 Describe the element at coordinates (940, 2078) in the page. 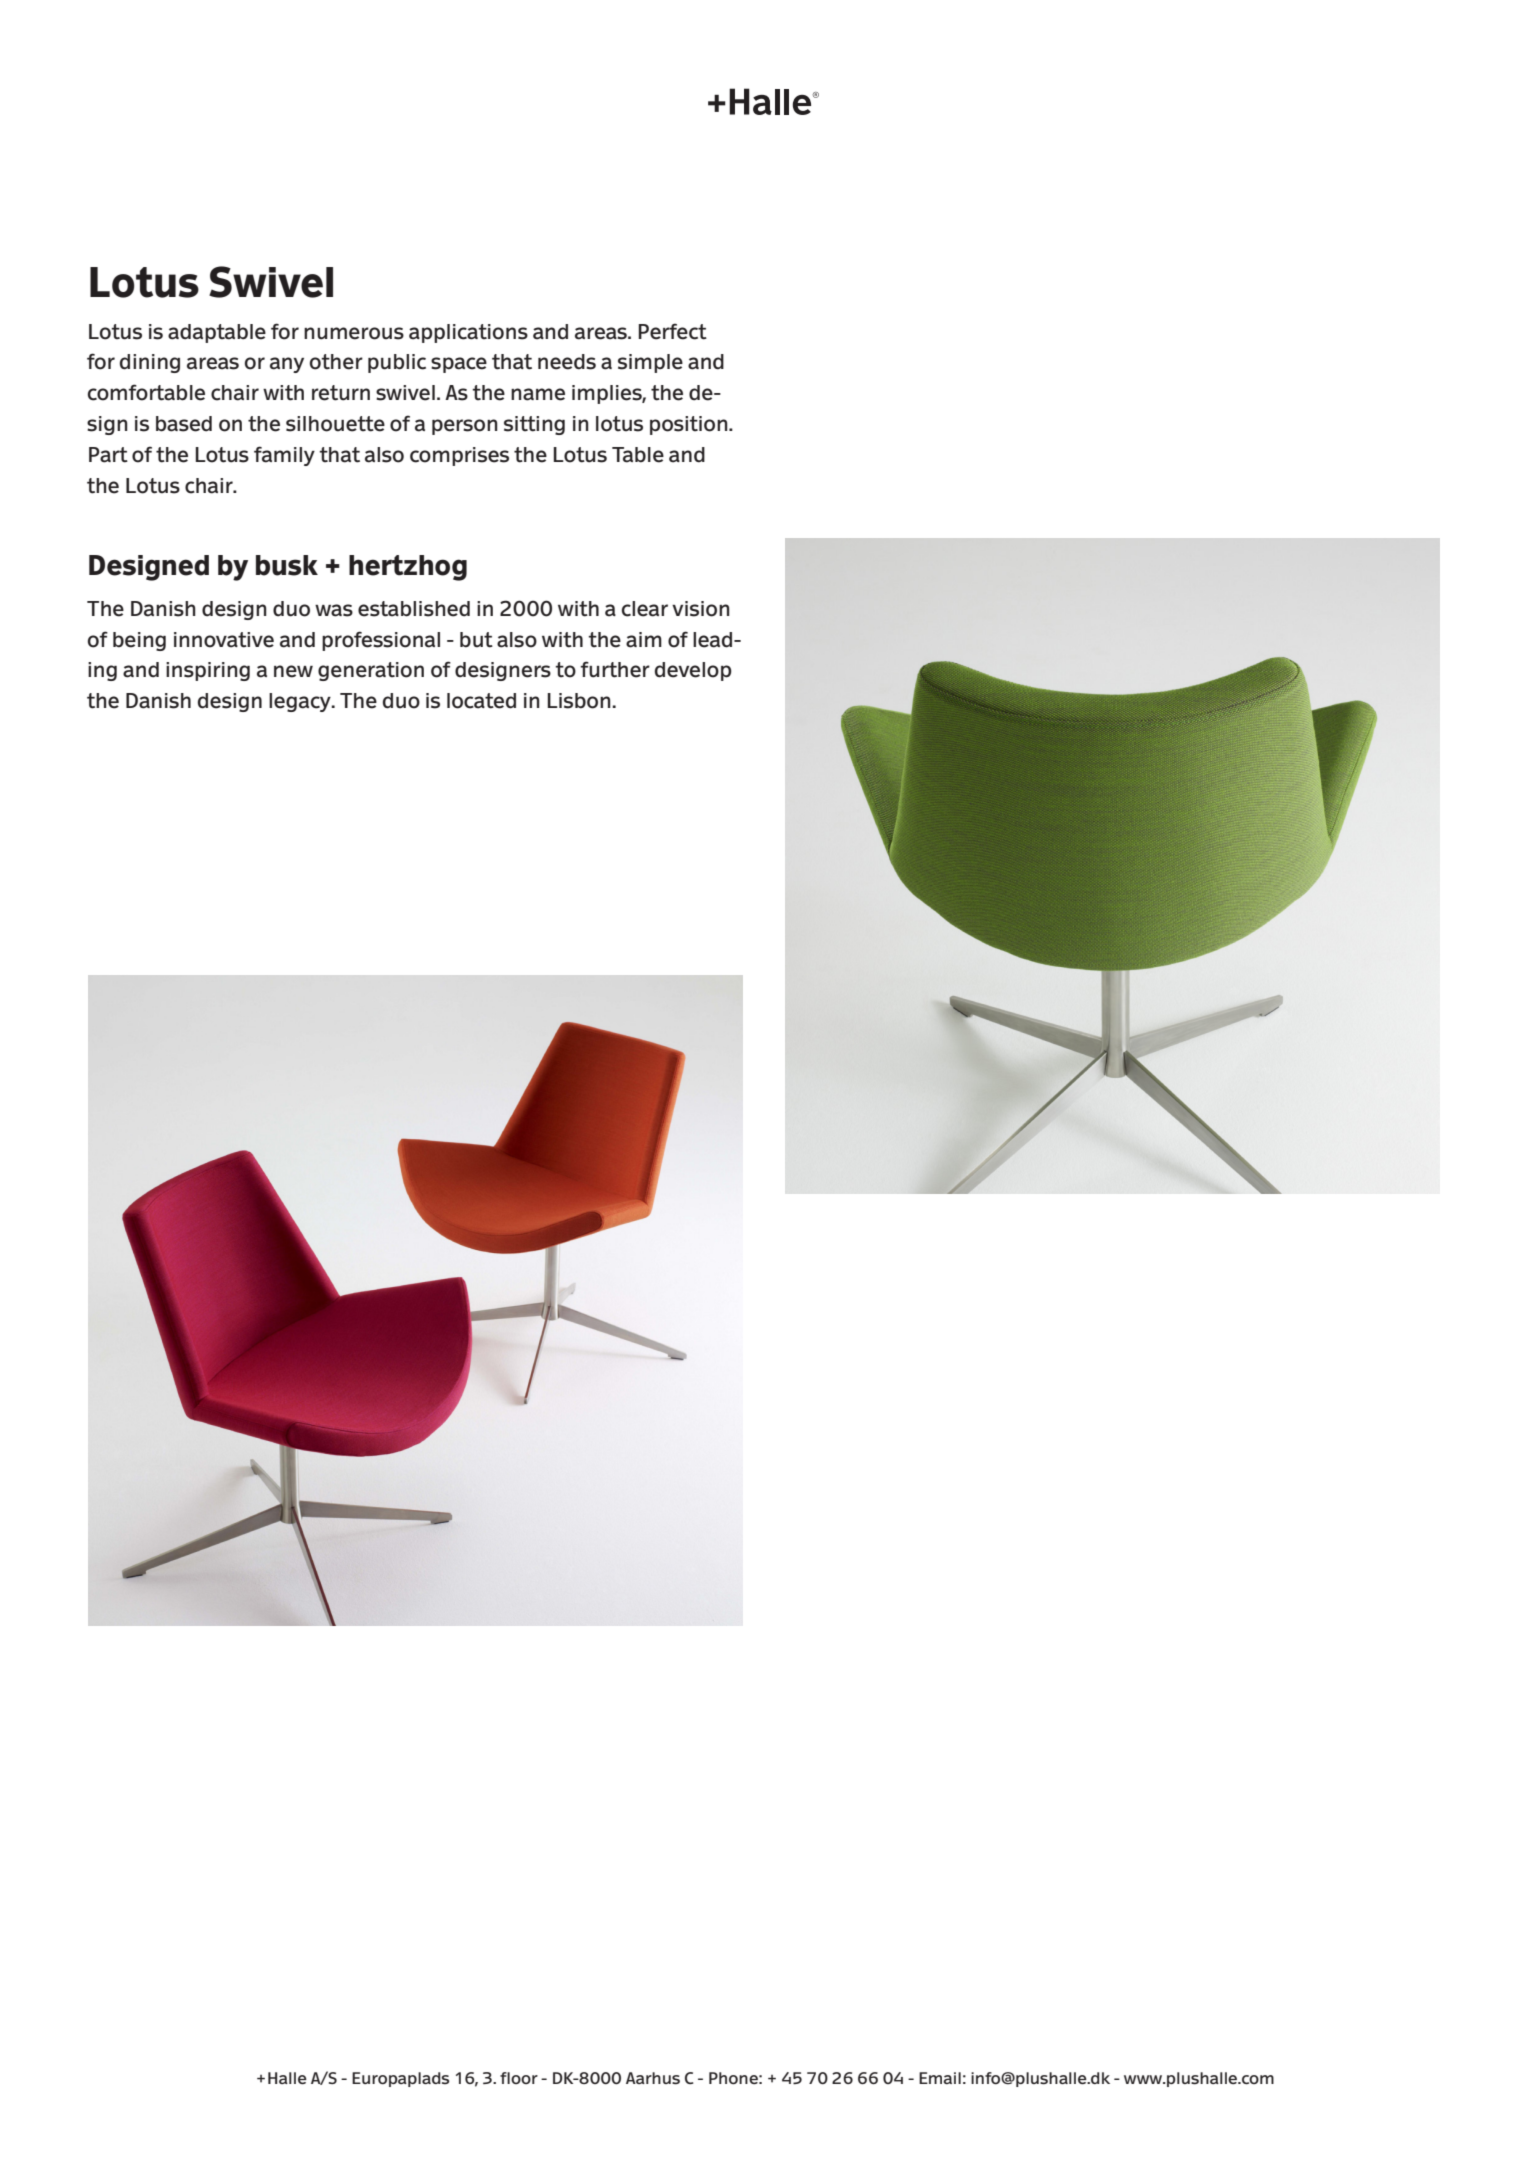

I see `Email` at that location.
